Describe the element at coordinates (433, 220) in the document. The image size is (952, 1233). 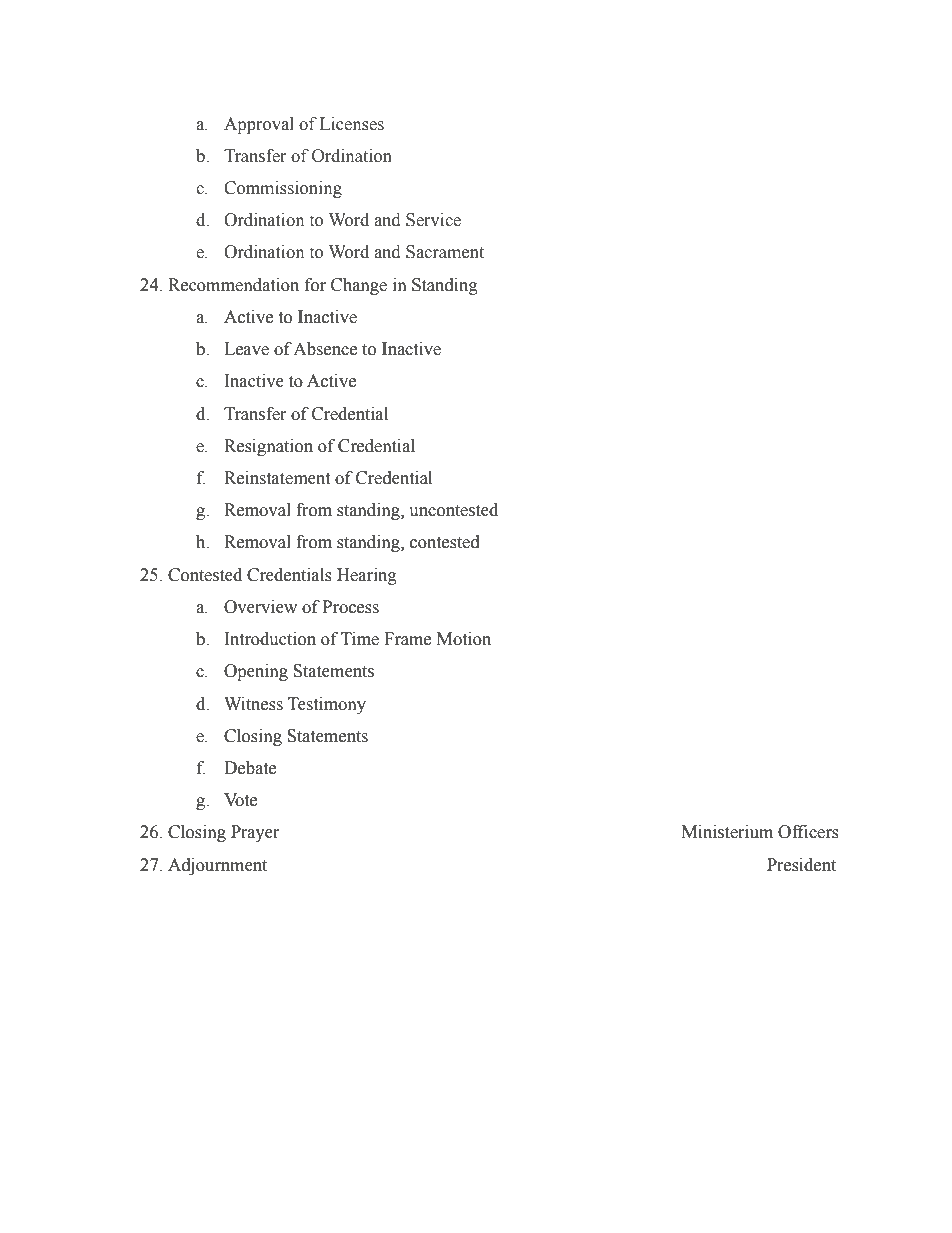
I see `Service` at that location.
